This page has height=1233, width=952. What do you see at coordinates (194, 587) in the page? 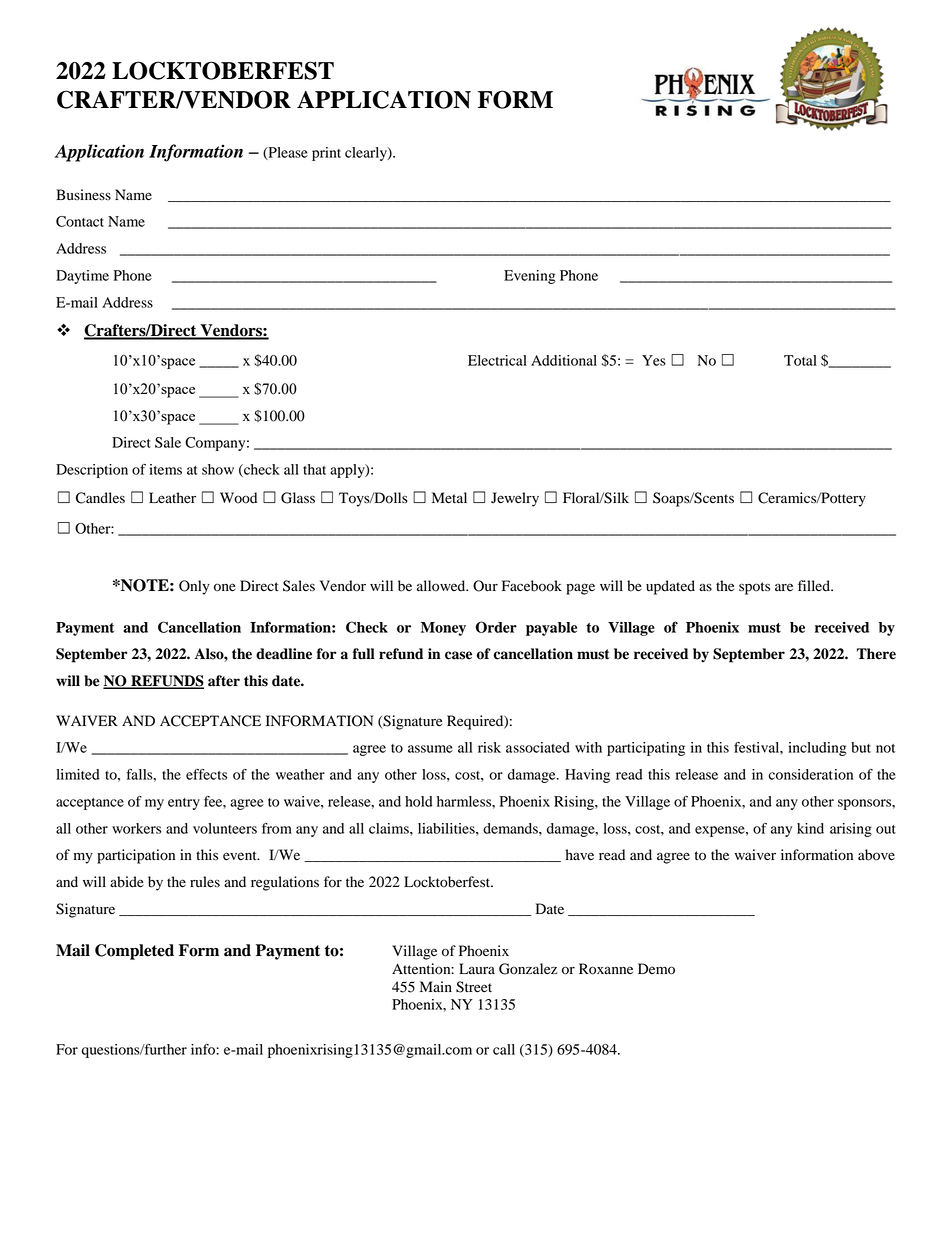
I see `Only` at bounding box center [194, 587].
